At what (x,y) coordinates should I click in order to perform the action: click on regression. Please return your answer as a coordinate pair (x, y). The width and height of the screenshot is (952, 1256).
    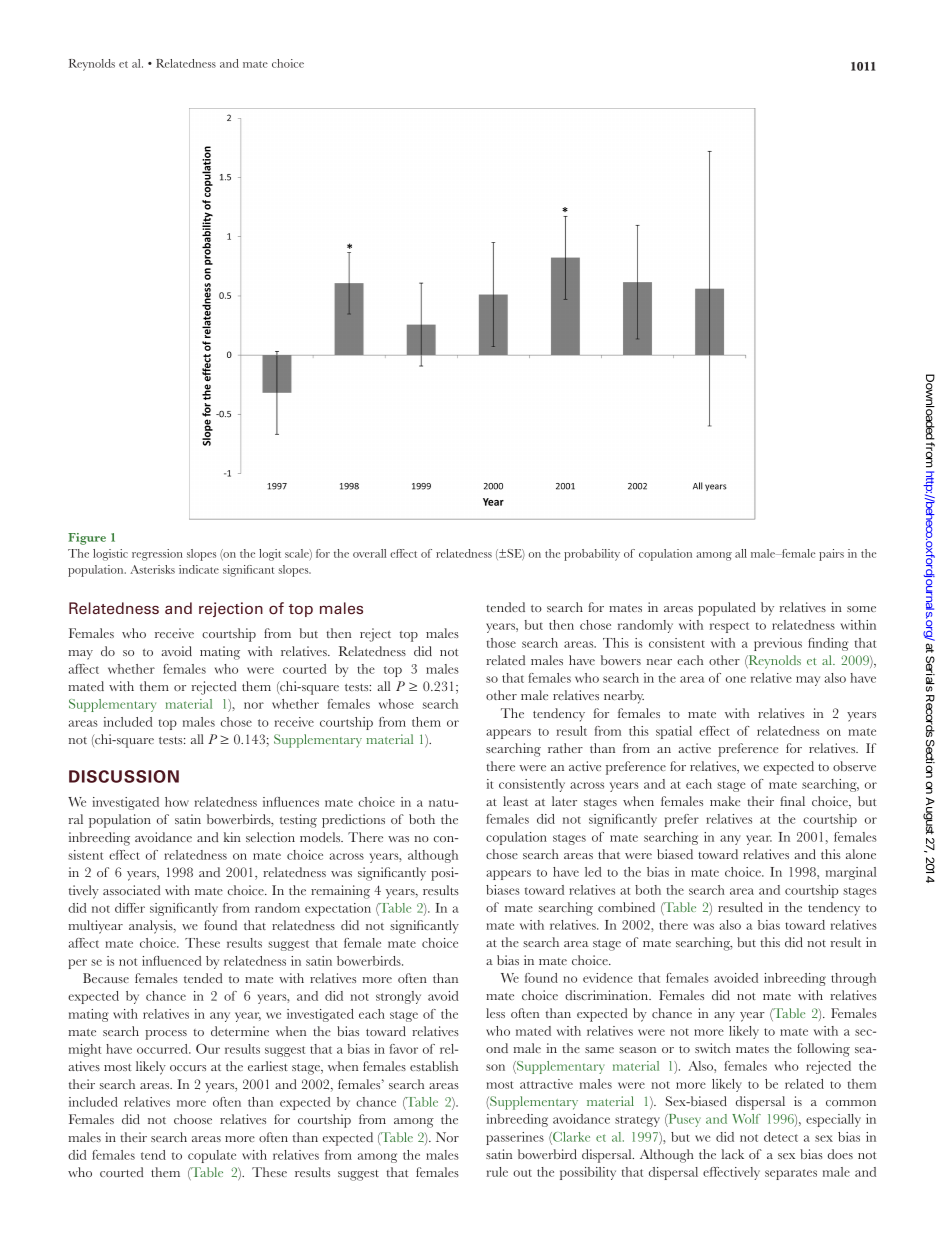
    Looking at the image, I should click on (157, 555).
